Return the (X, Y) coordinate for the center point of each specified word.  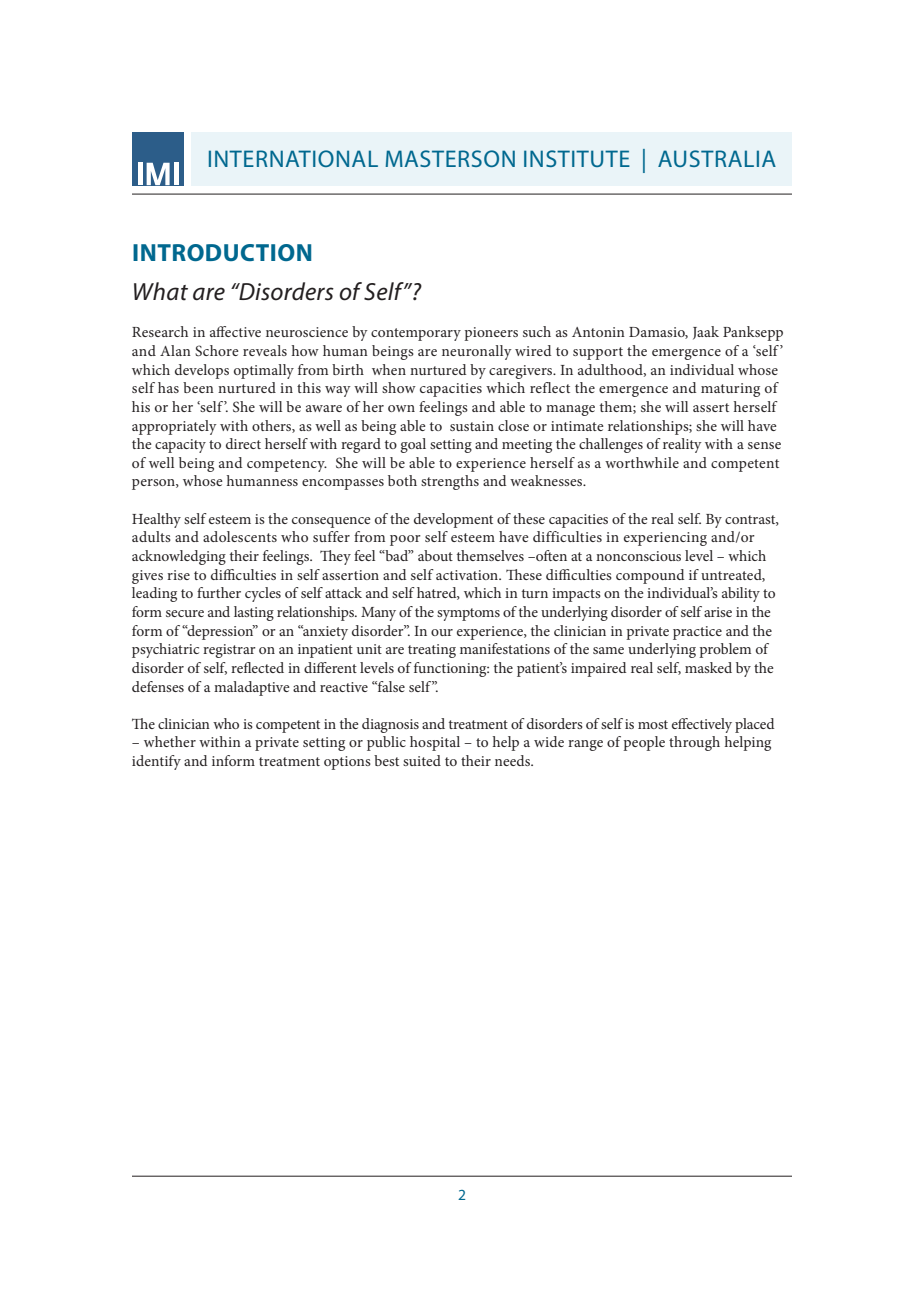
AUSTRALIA (717, 158)
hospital (435, 743)
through (694, 743)
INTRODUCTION (222, 252)
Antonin (598, 332)
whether (170, 741)
